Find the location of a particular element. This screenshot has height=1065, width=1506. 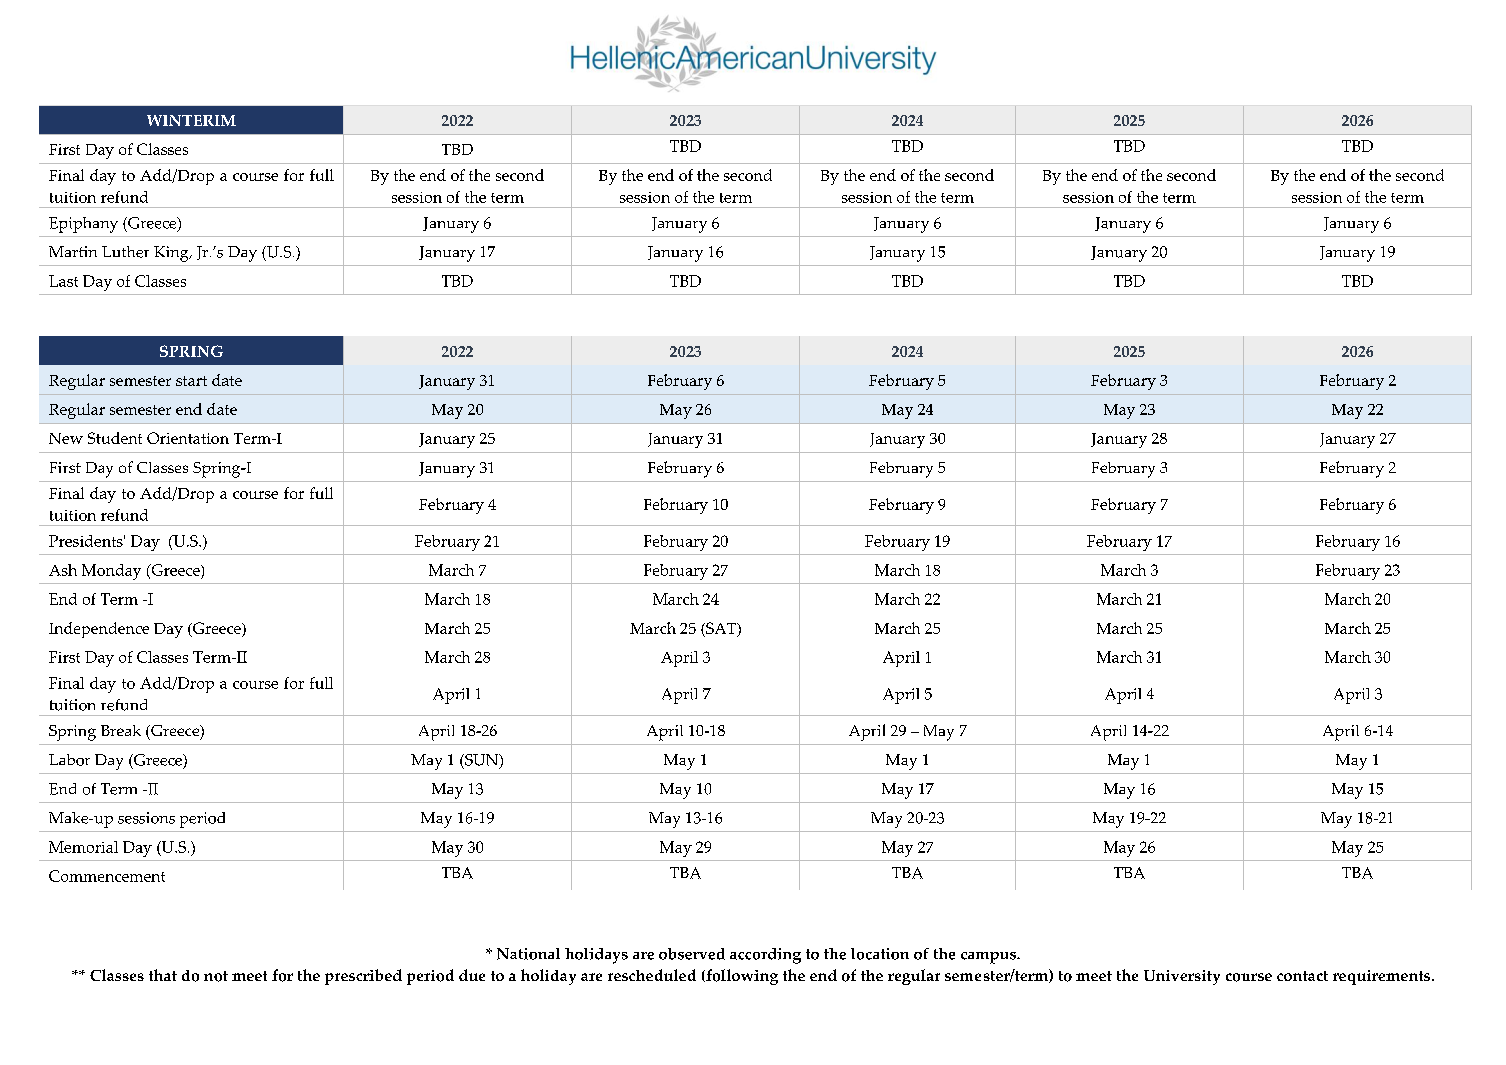

SUN is located at coordinates (482, 761).
